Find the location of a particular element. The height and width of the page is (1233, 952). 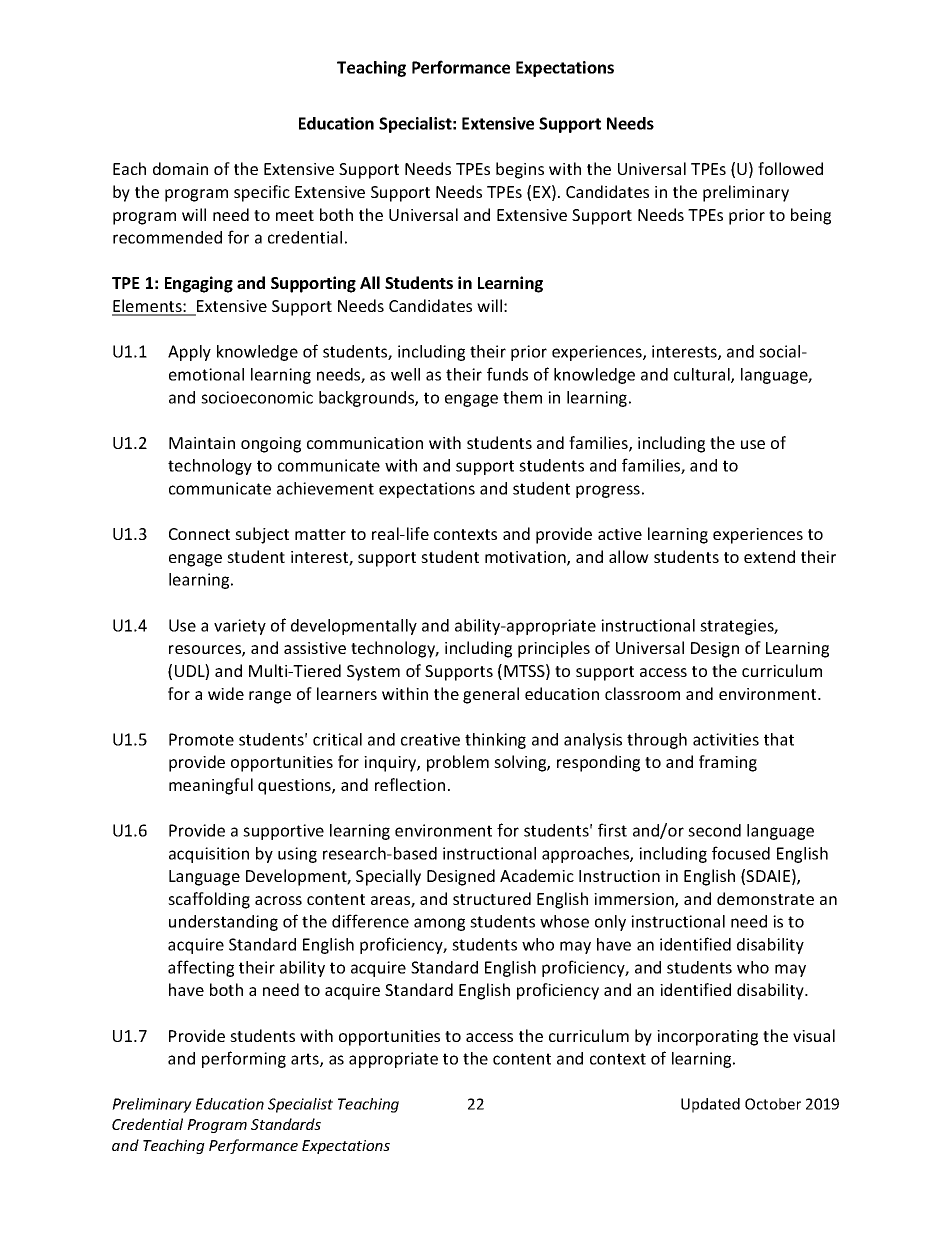

performing is located at coordinates (244, 1059).
